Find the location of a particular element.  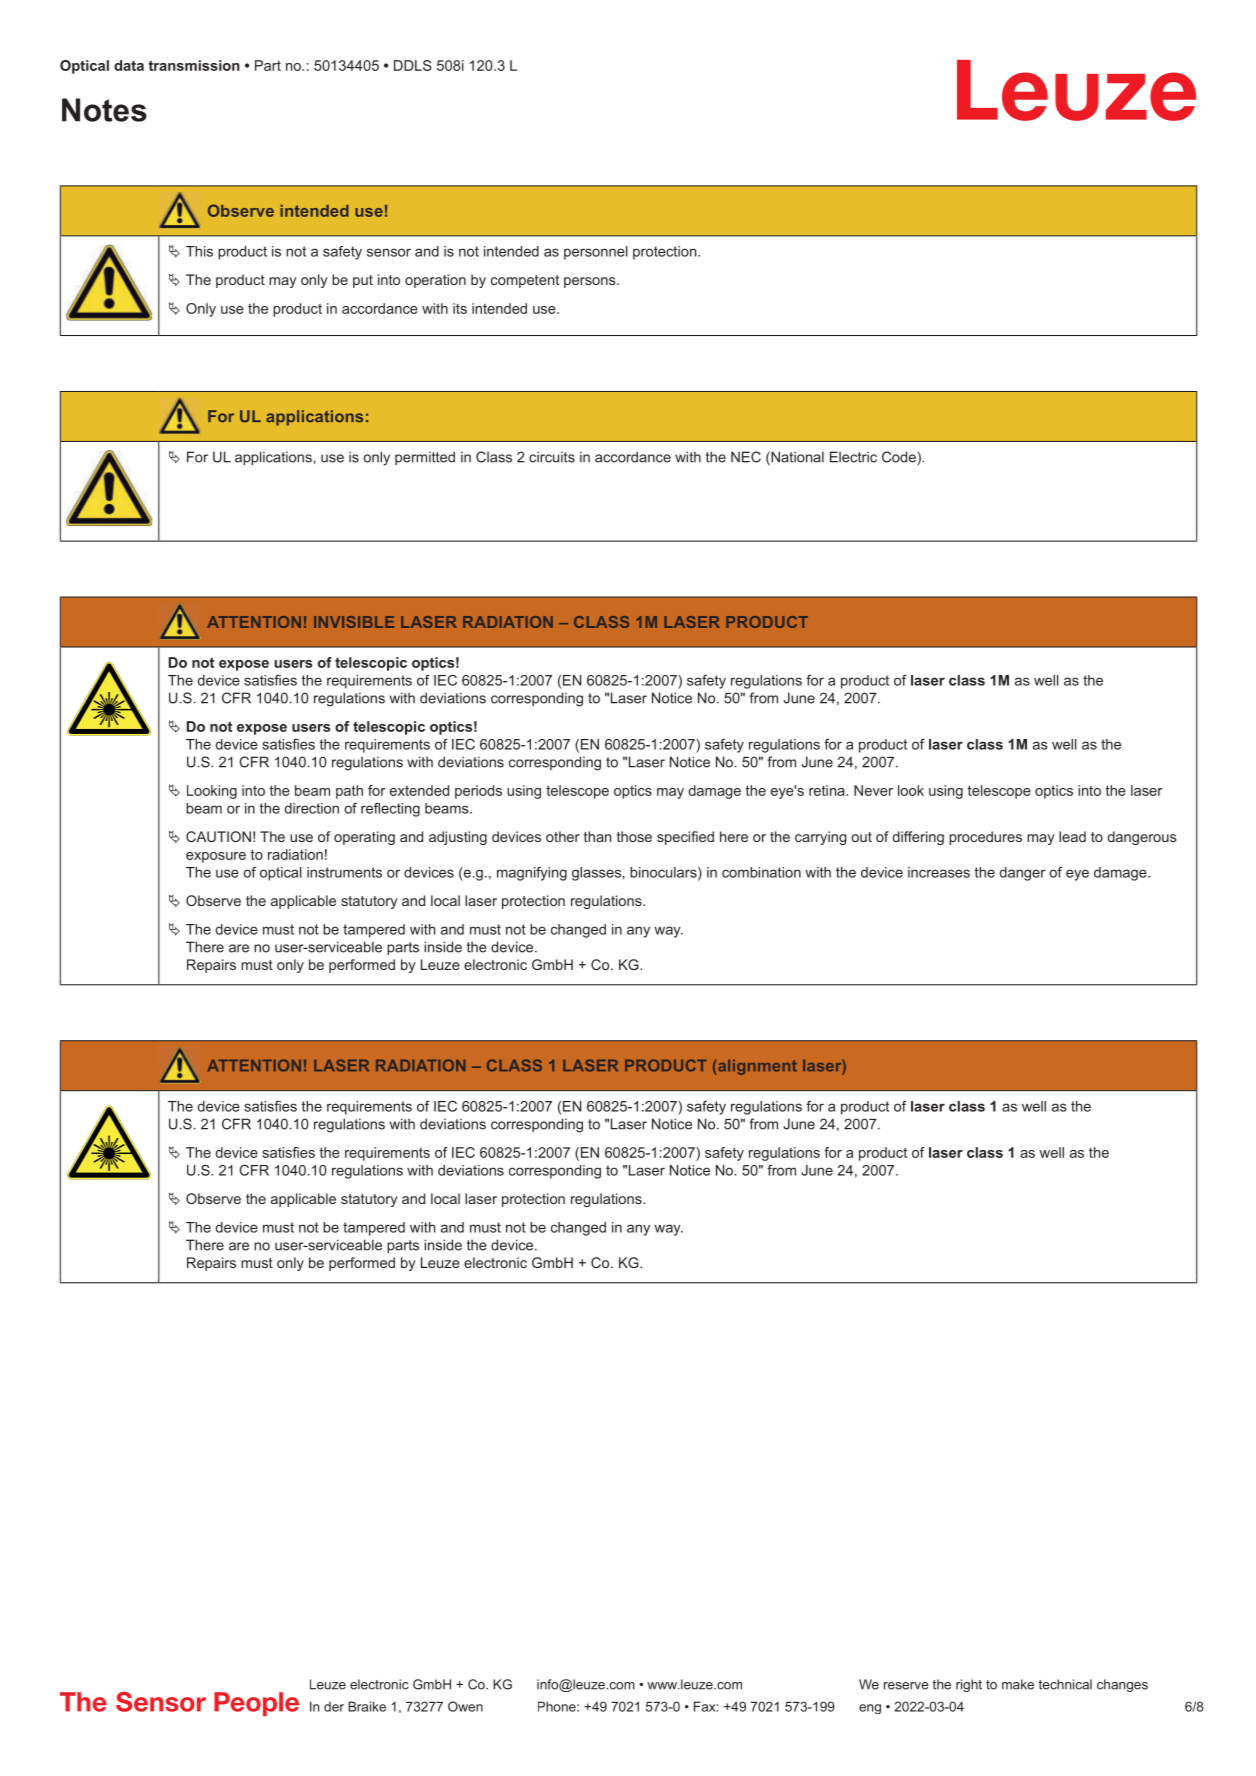

transmission is located at coordinates (194, 65).
